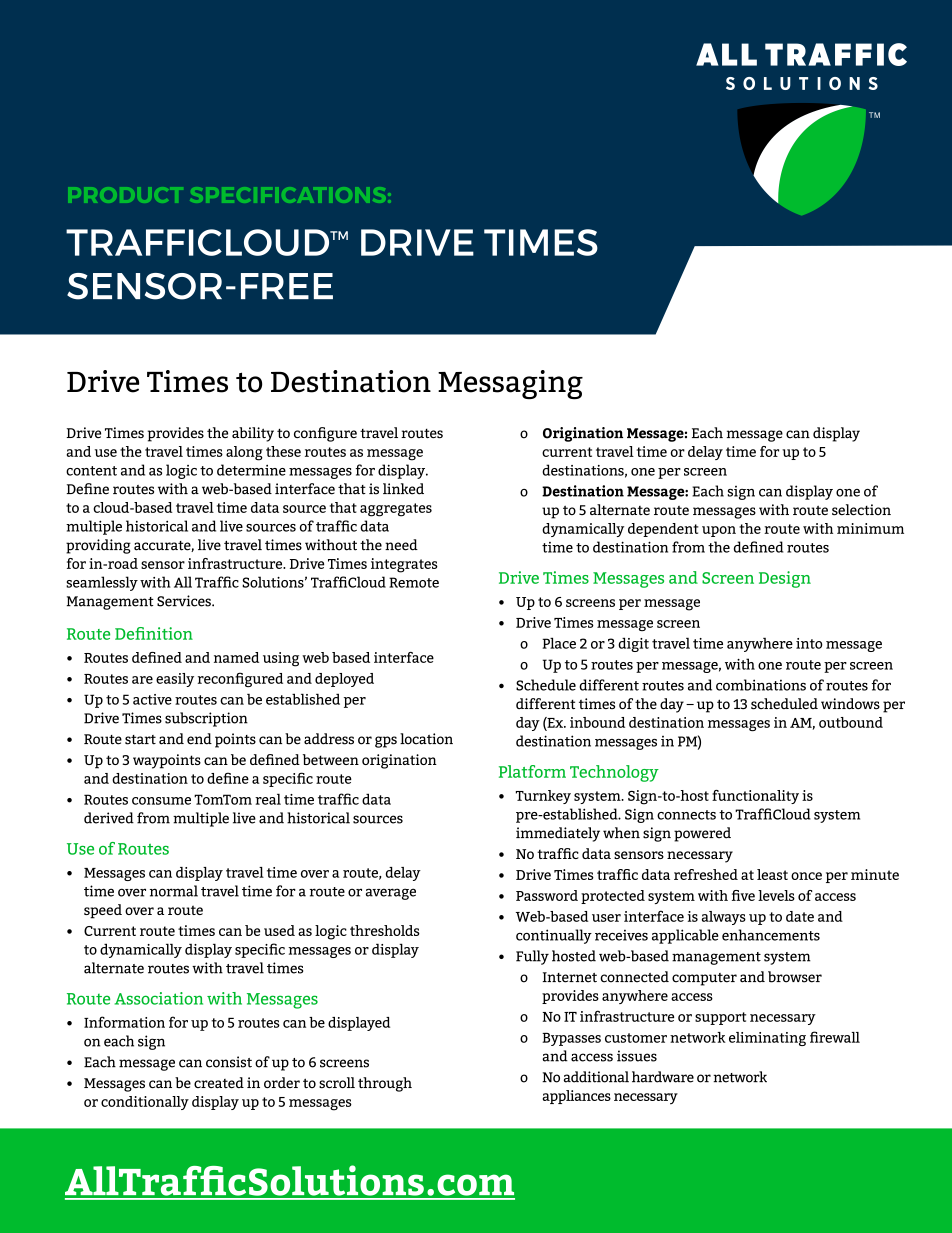 The height and width of the page is (1233, 952). I want to click on Definition, so click(154, 633).
